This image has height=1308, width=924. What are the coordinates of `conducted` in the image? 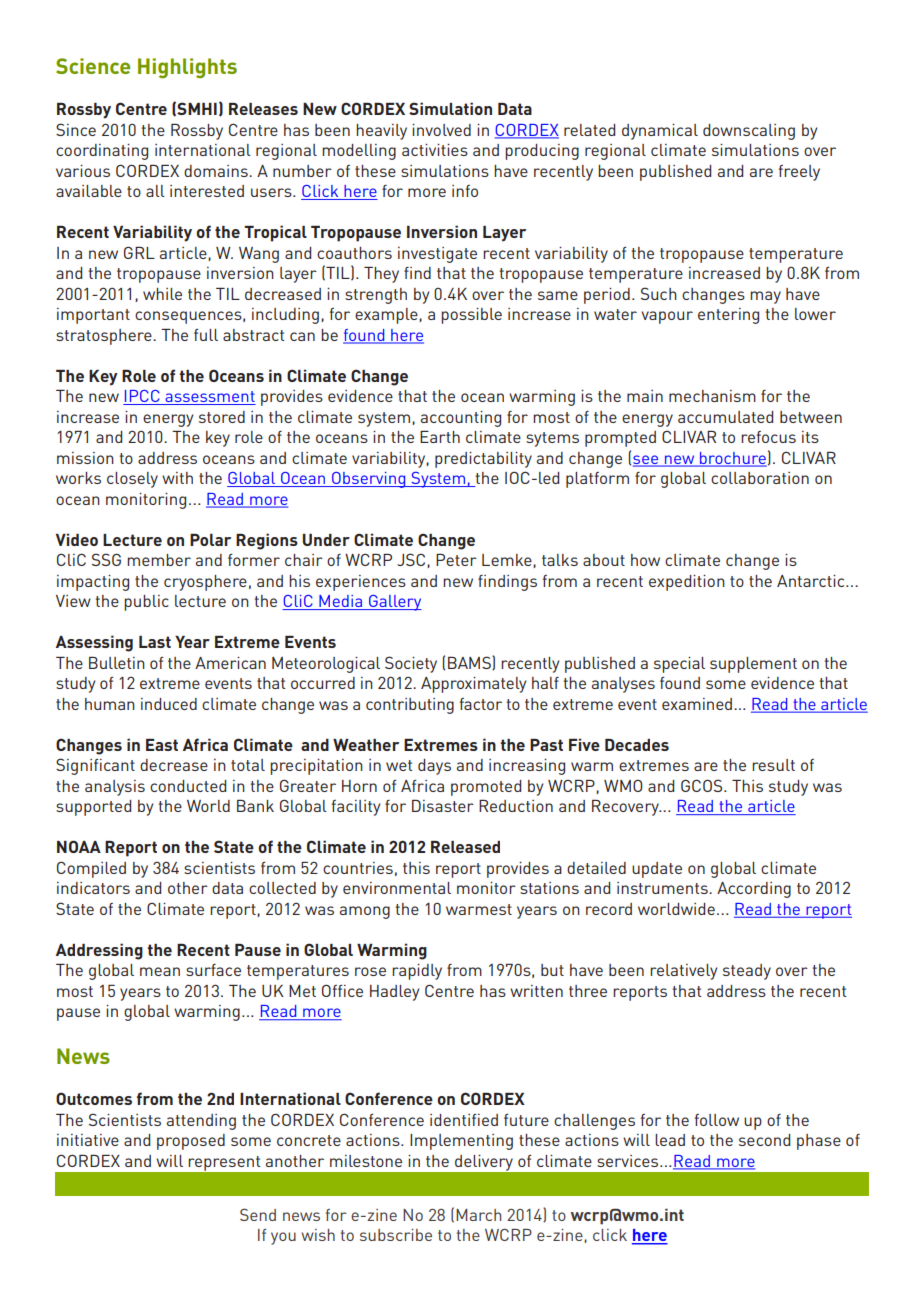 It's located at (188, 786).
